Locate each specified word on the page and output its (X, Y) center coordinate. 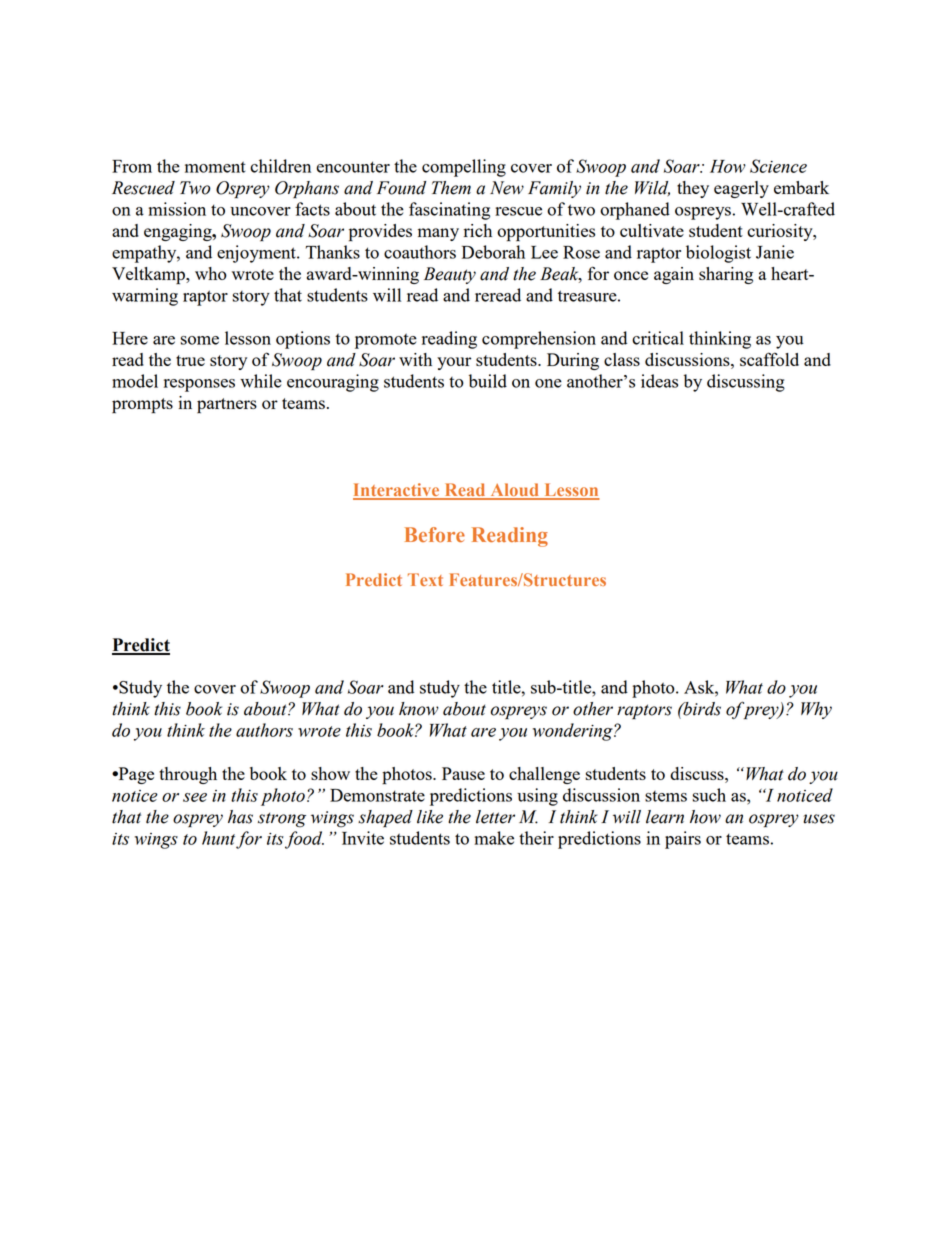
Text (425, 579)
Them (451, 188)
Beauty (450, 275)
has (240, 817)
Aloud (514, 491)
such (709, 795)
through (188, 775)
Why (816, 710)
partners (227, 406)
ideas (659, 381)
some (199, 340)
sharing (726, 275)
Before (435, 535)
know (419, 709)
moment (215, 167)
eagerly (741, 189)
